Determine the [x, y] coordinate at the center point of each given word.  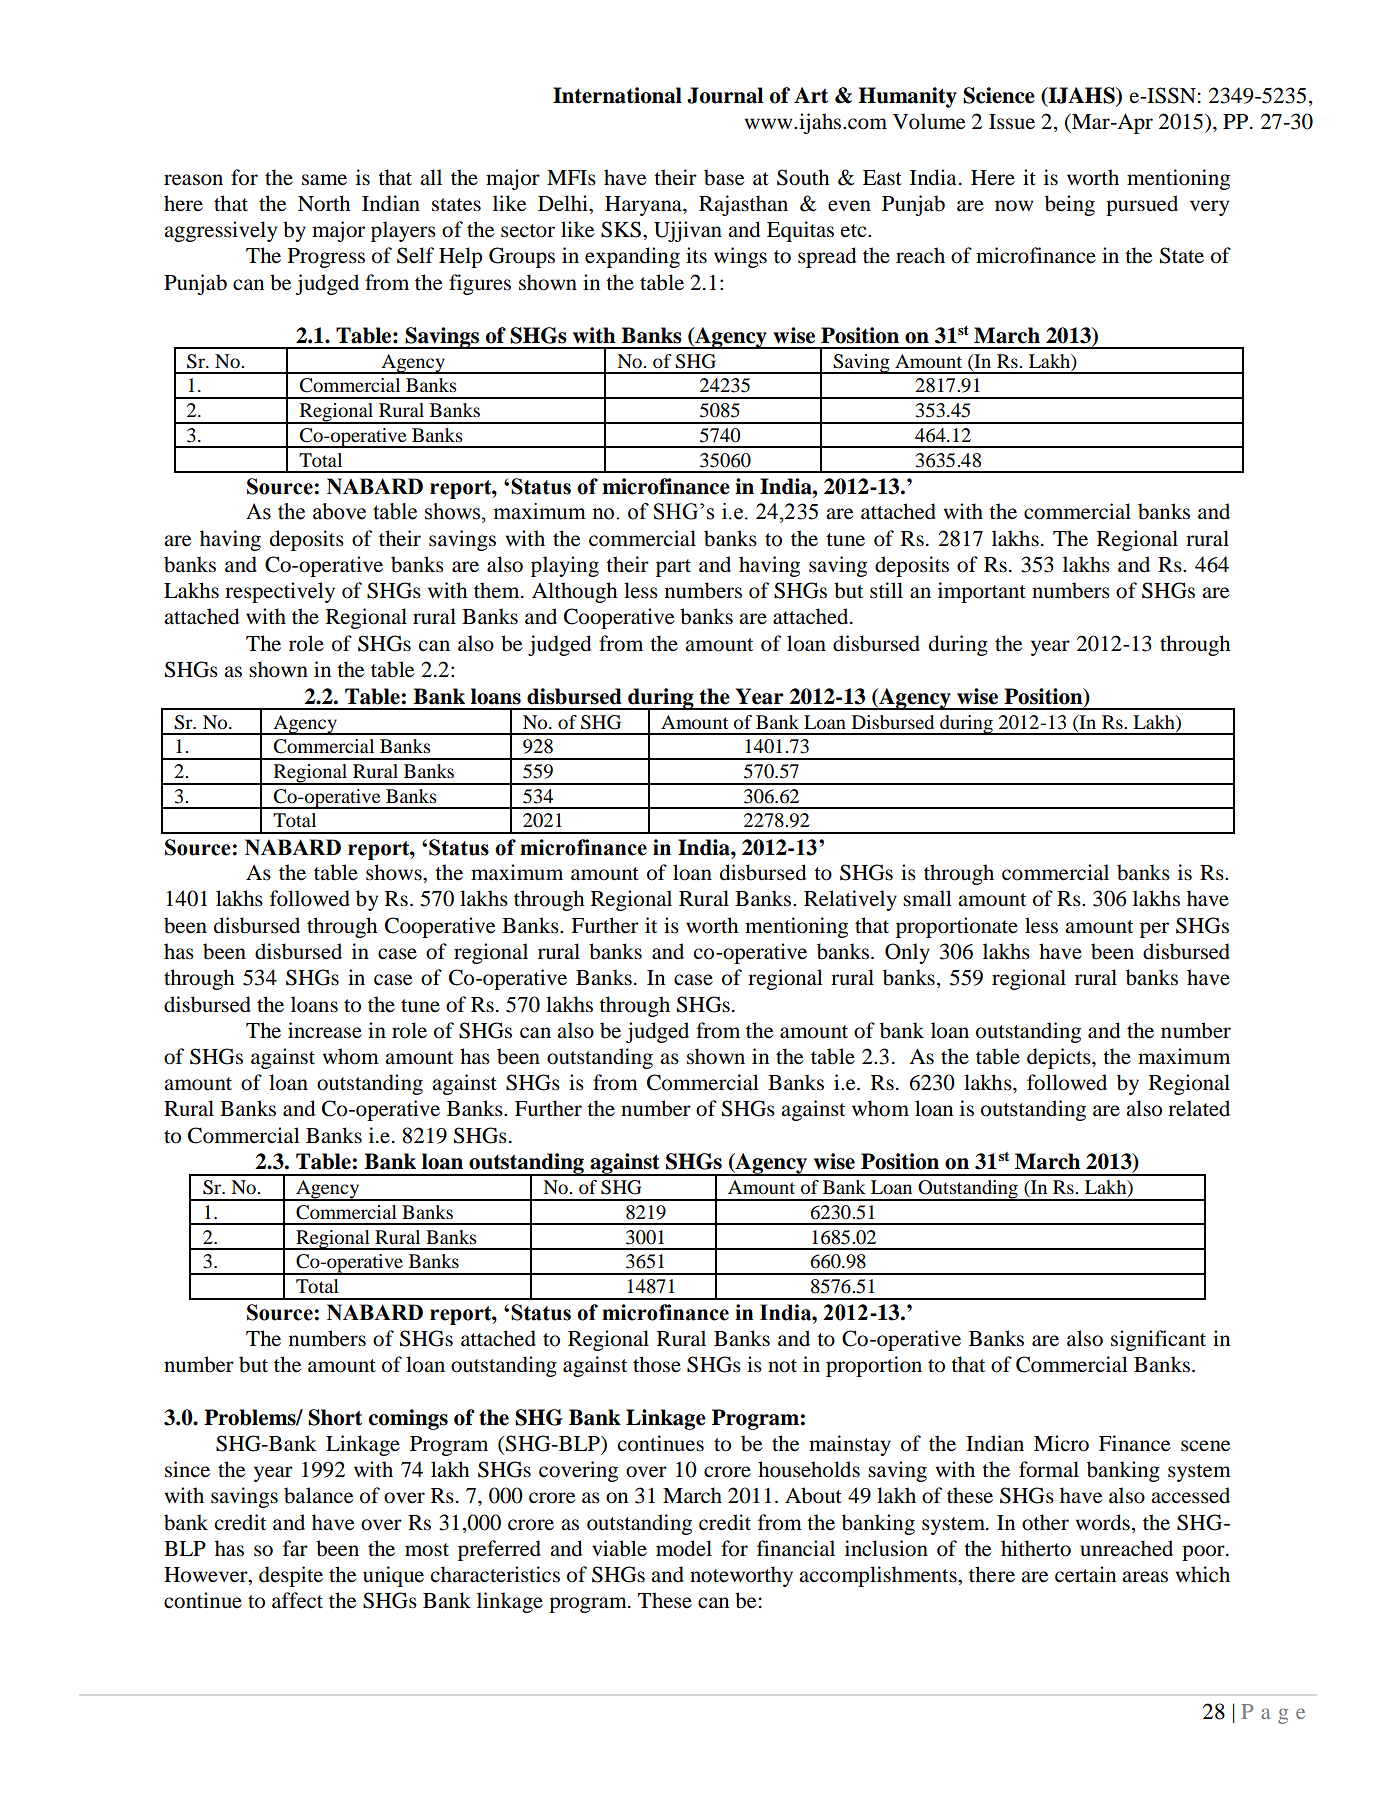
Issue [1012, 122]
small [927, 898]
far [295, 1548]
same [324, 180]
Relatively [850, 900]
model [684, 1548]
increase [325, 1030]
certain [1085, 1574]
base [724, 177]
